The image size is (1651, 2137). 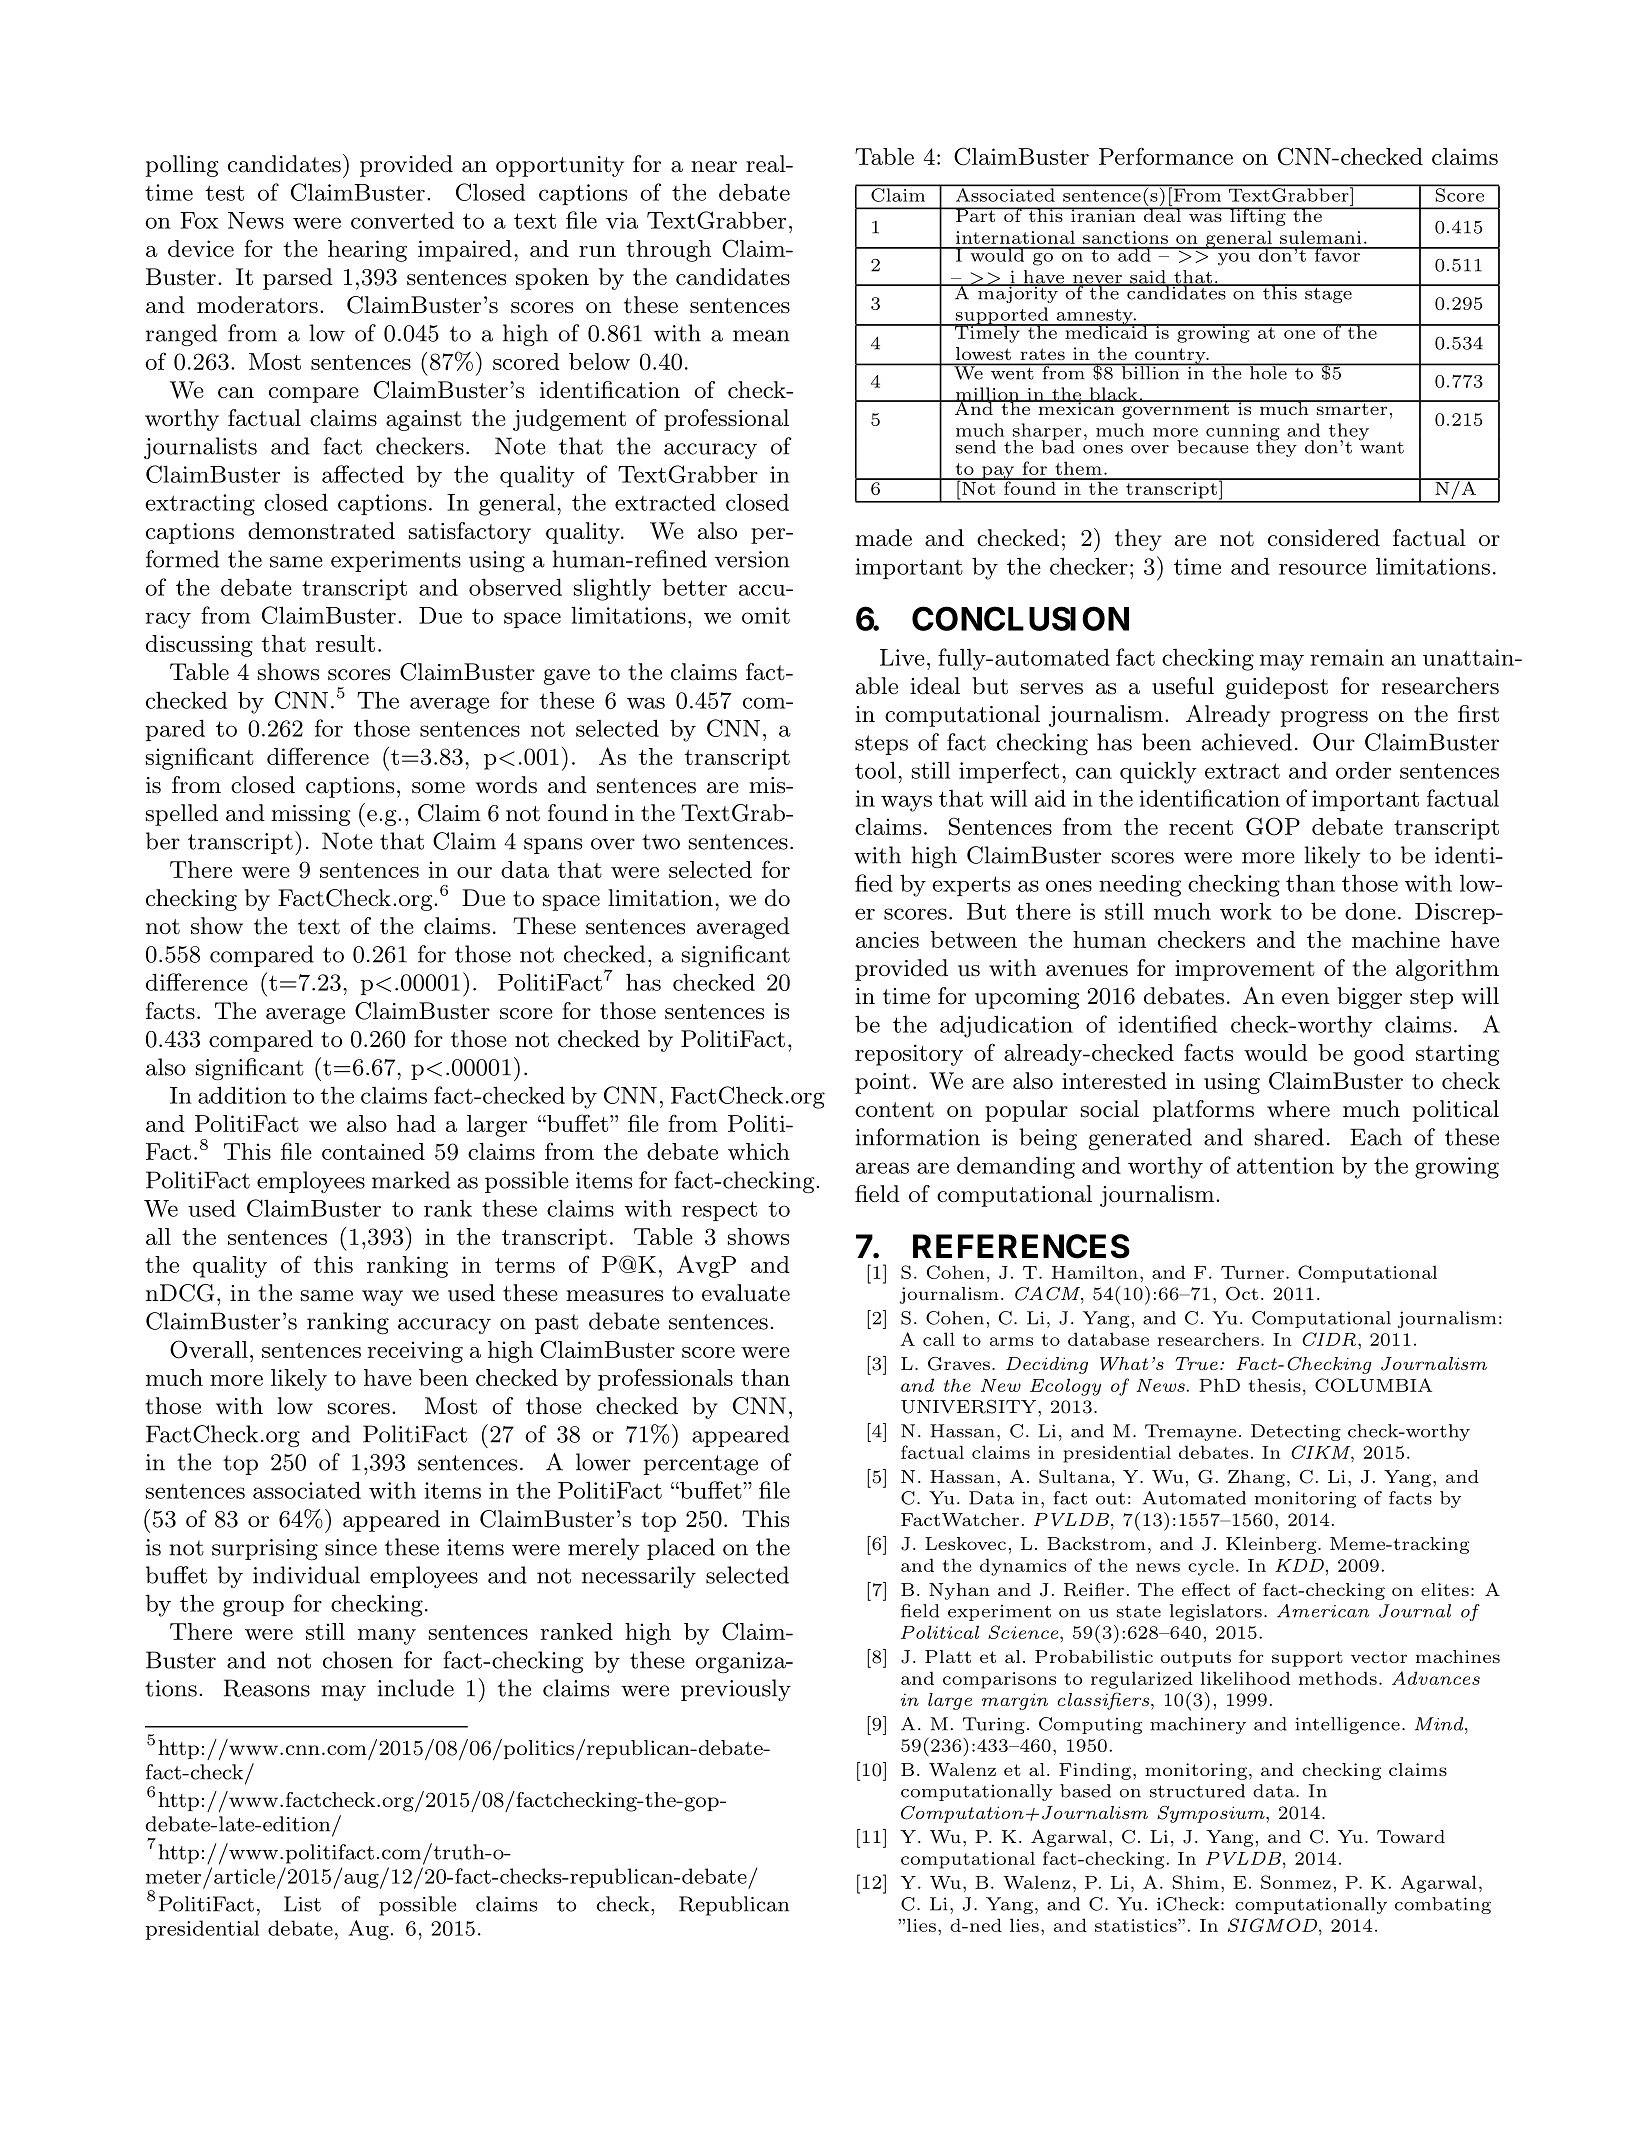 I want to click on ways, so click(x=906, y=803).
